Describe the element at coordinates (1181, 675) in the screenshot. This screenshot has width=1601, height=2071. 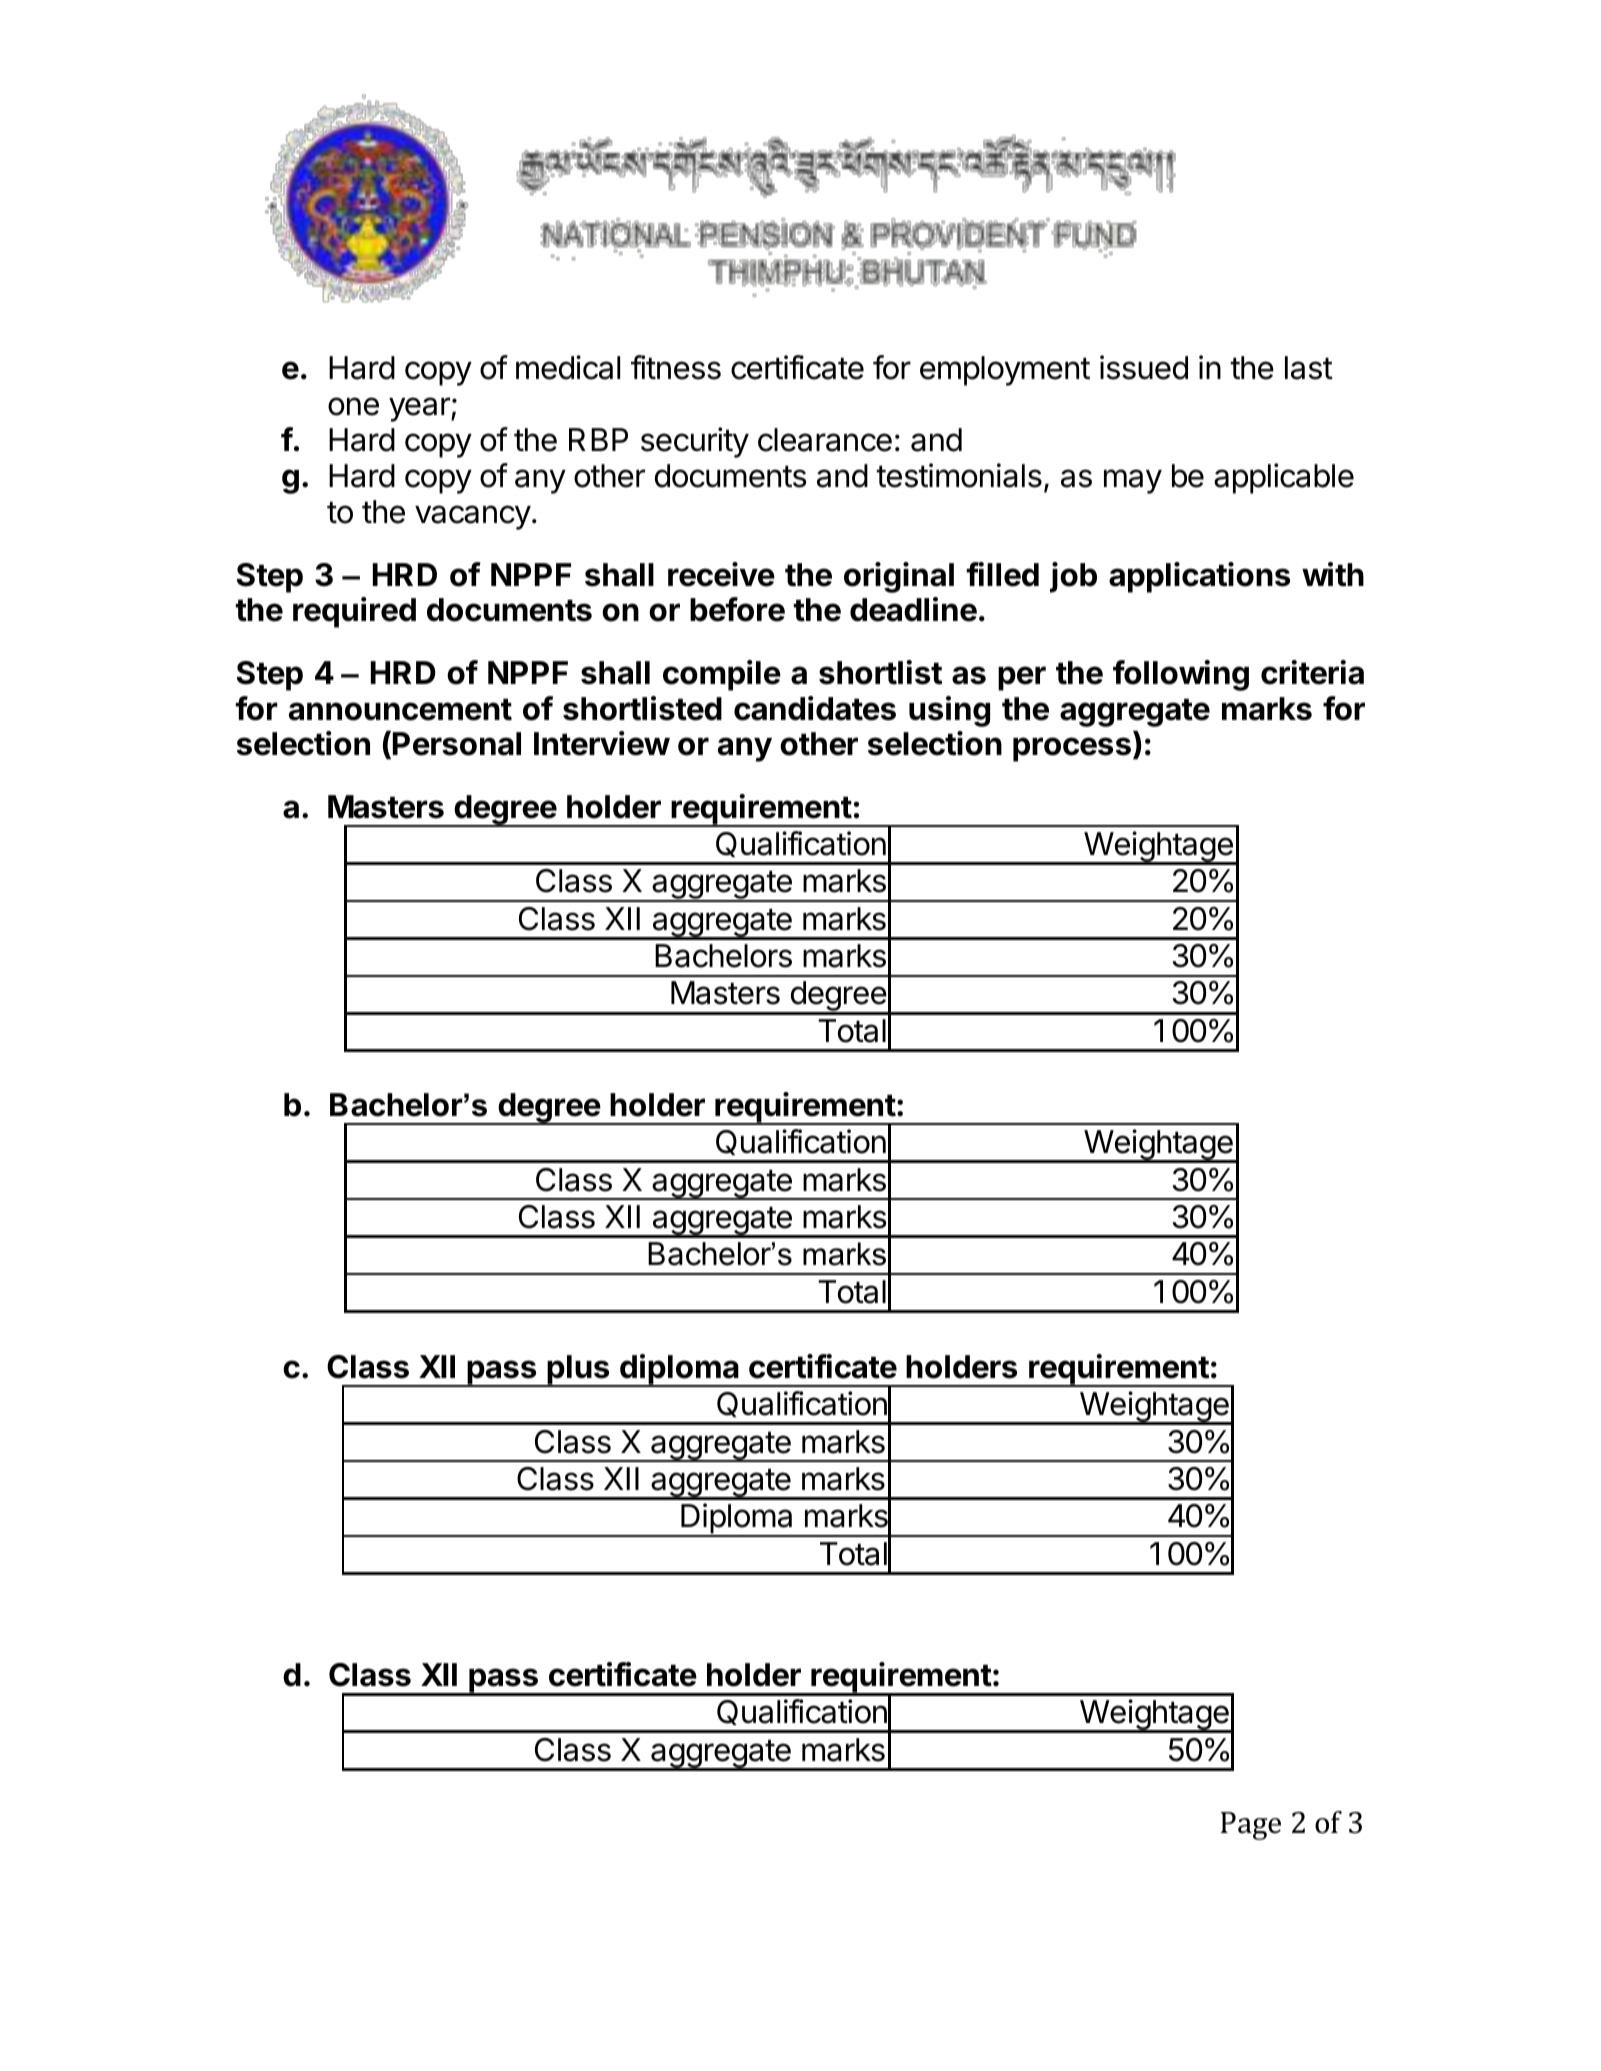
I see `following` at that location.
